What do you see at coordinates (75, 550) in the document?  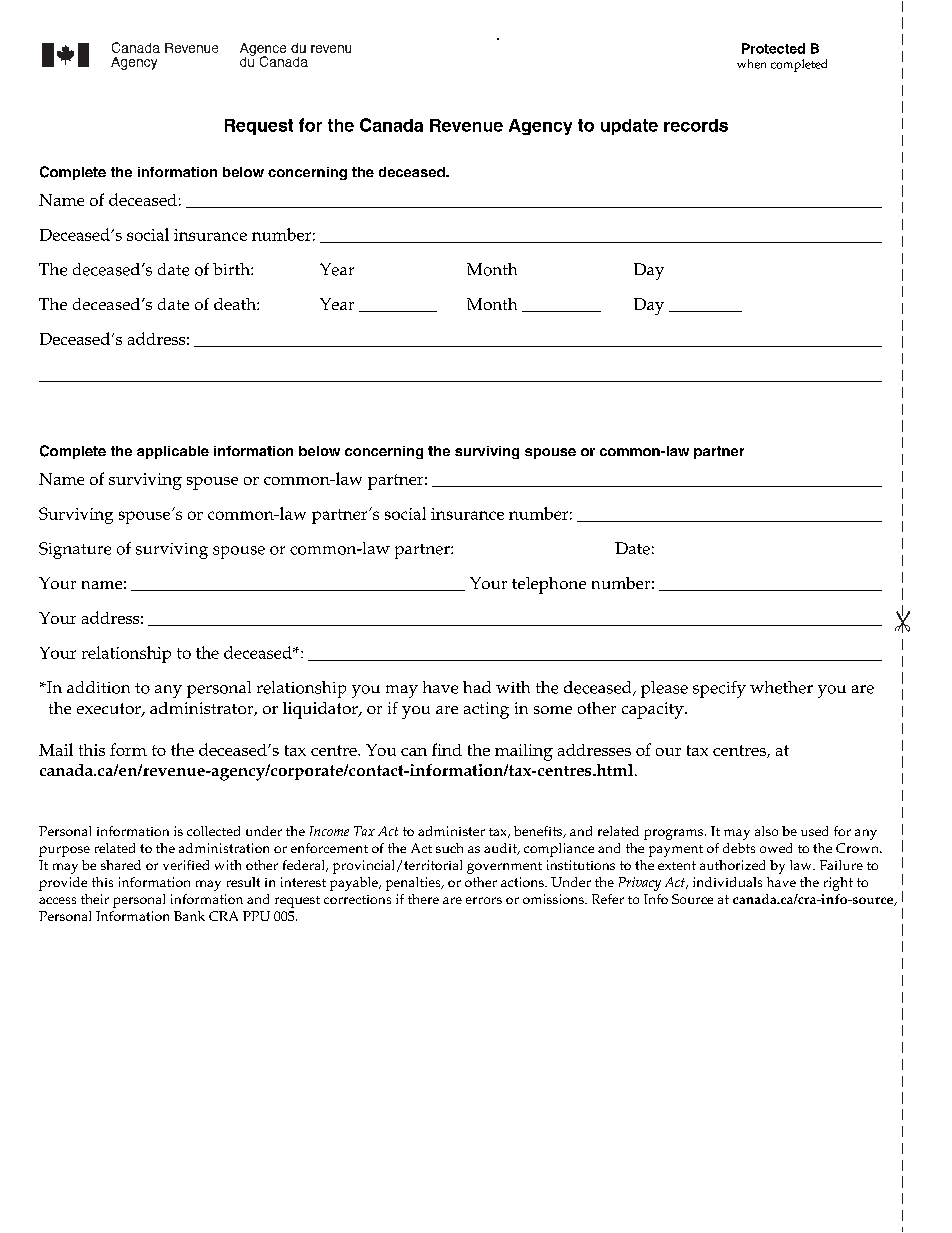 I see `Signature` at bounding box center [75, 550].
